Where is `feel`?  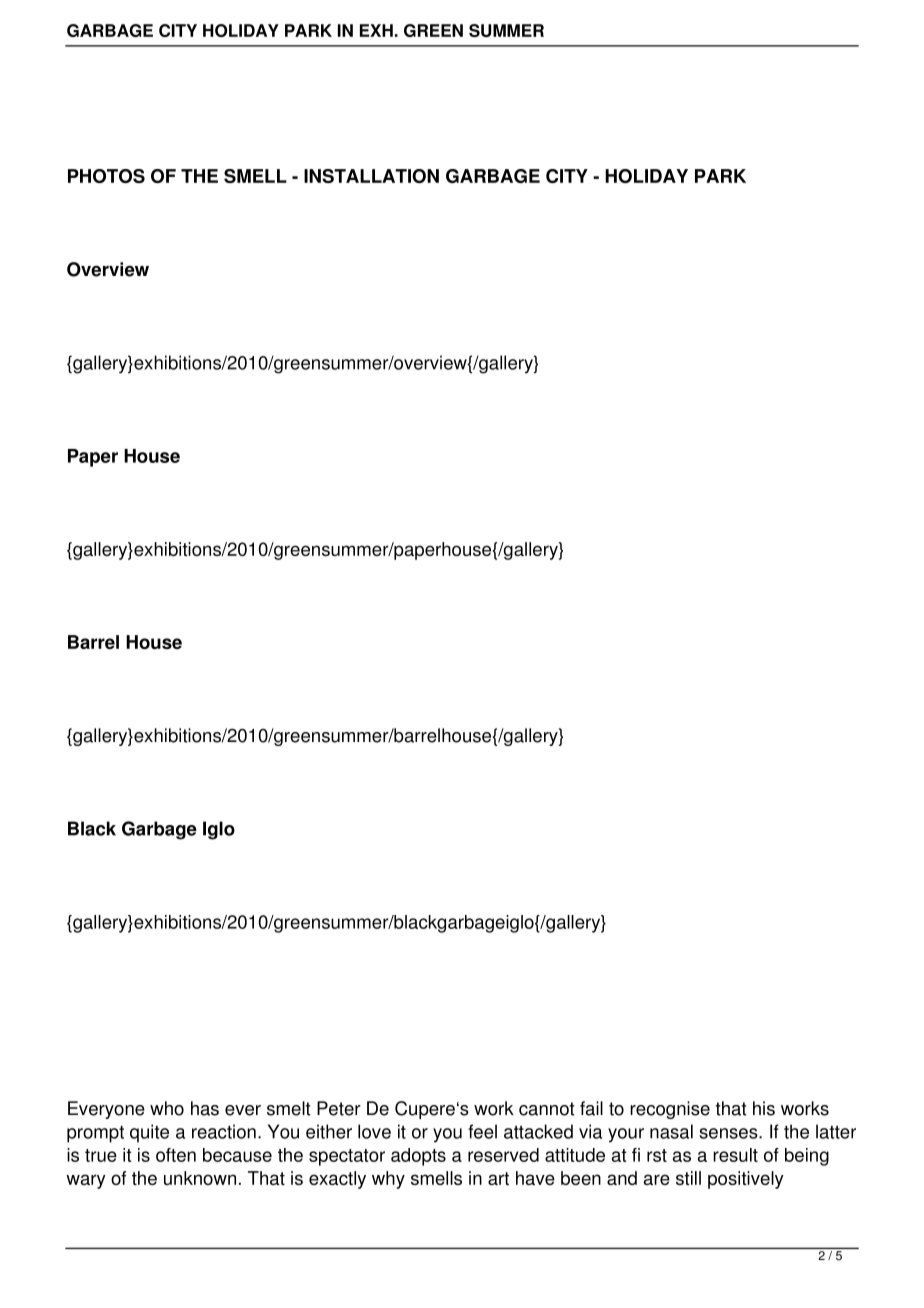
feel is located at coordinates (482, 1131).
